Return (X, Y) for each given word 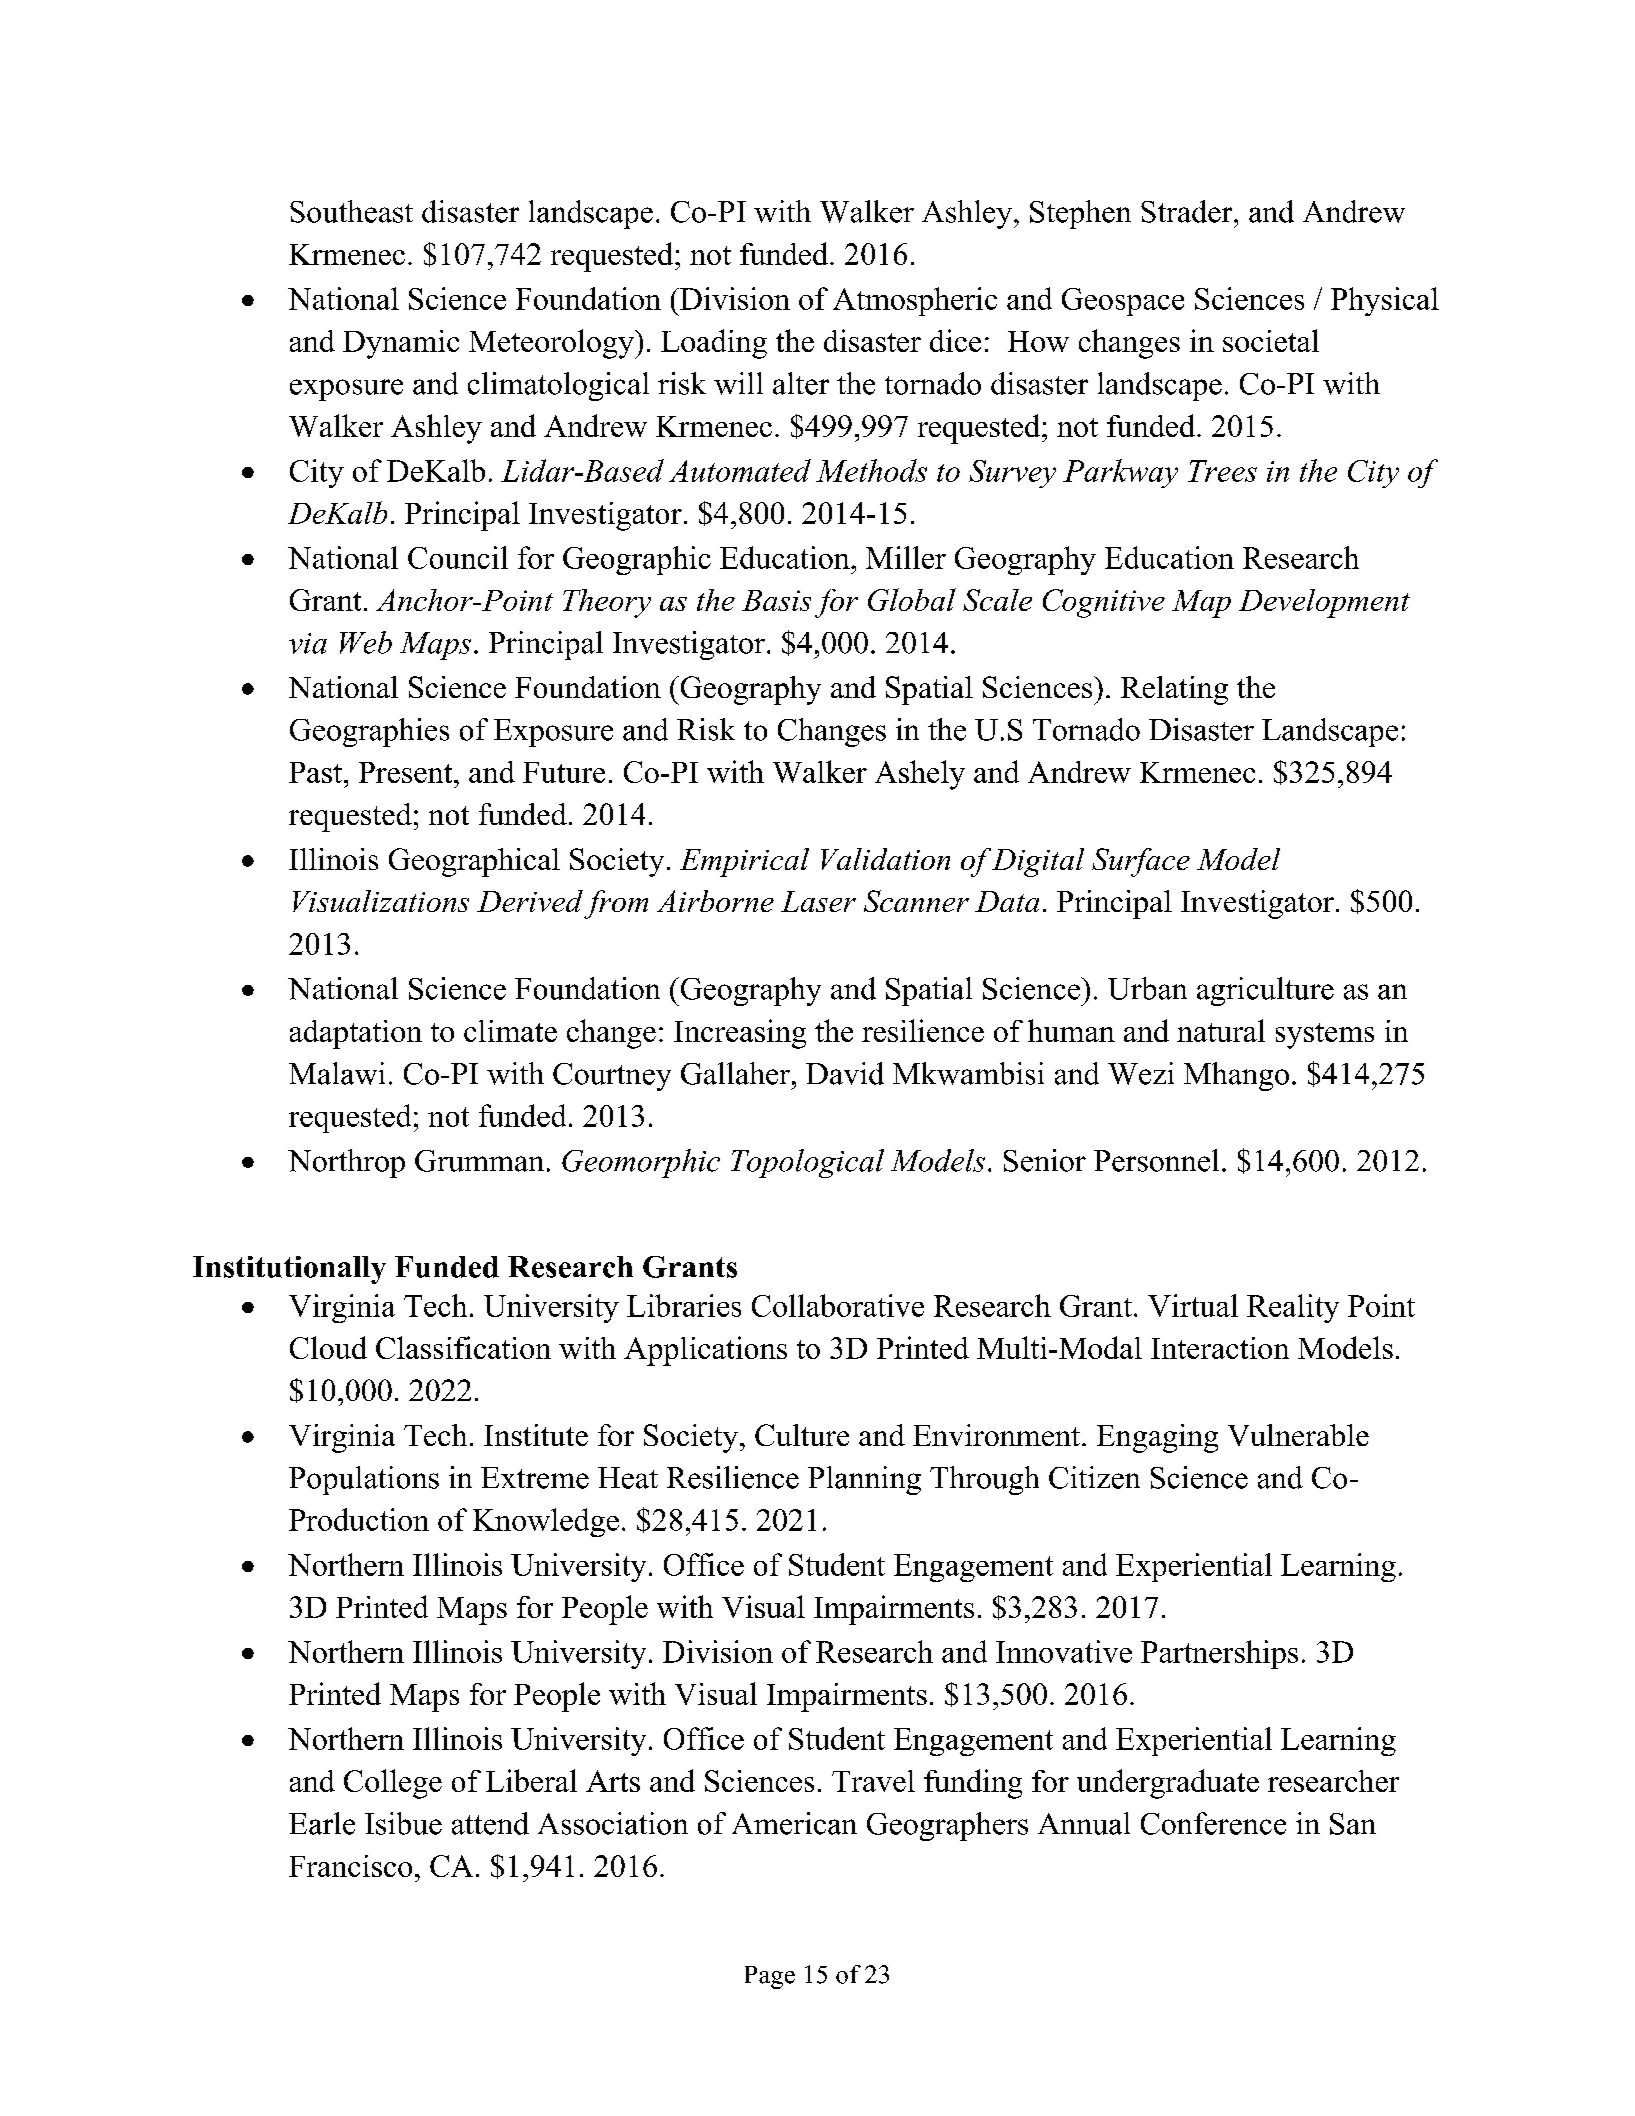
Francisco (350, 1866)
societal (1271, 340)
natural (1221, 1030)
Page (770, 1977)
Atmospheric (915, 301)
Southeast (351, 211)
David (845, 1073)
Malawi (337, 1073)
